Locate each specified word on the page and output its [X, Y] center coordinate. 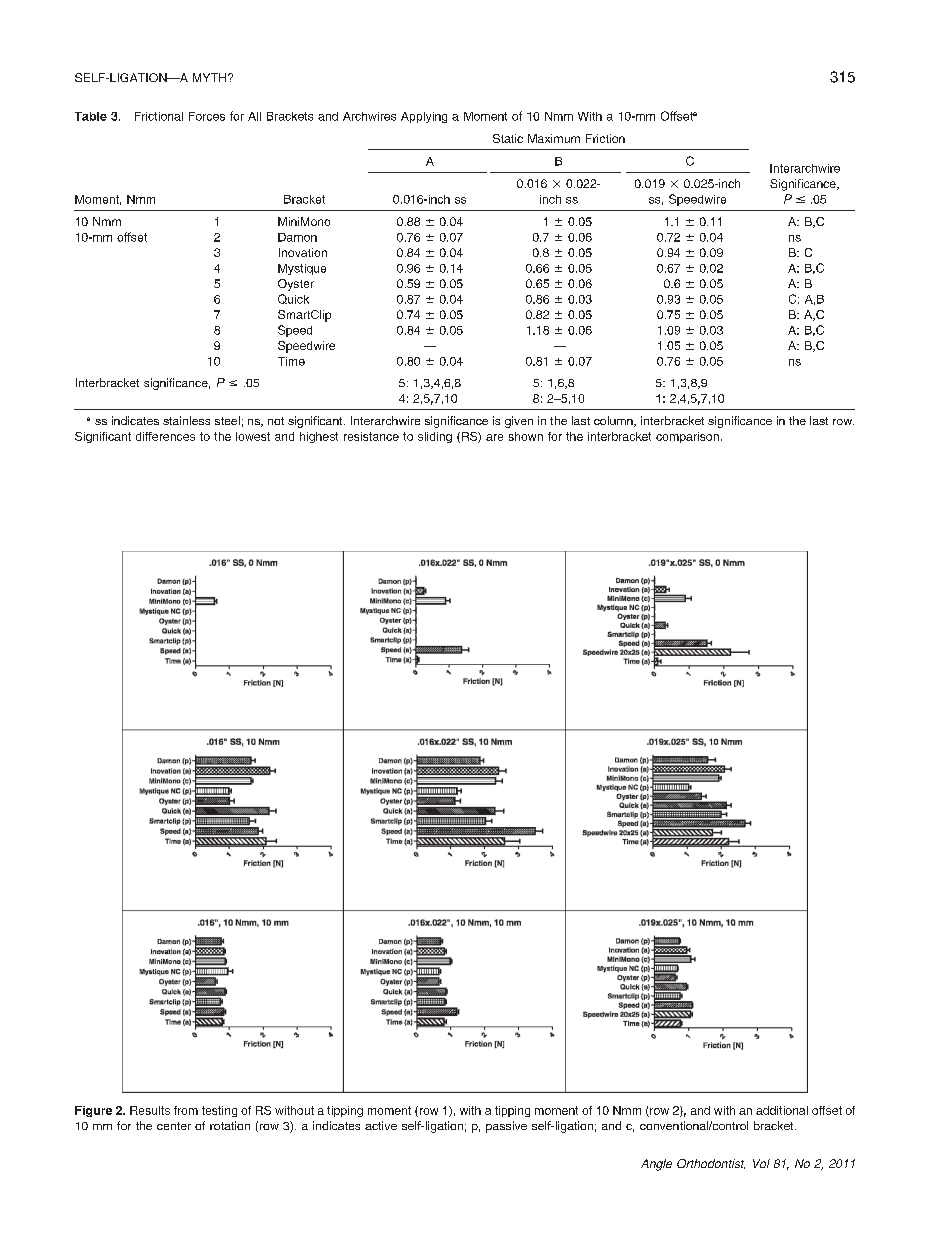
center [174, 1126]
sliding [435, 437]
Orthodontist [711, 1164]
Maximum [554, 138]
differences [165, 436]
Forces [207, 116]
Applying [424, 117]
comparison [687, 437]
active [381, 1125]
